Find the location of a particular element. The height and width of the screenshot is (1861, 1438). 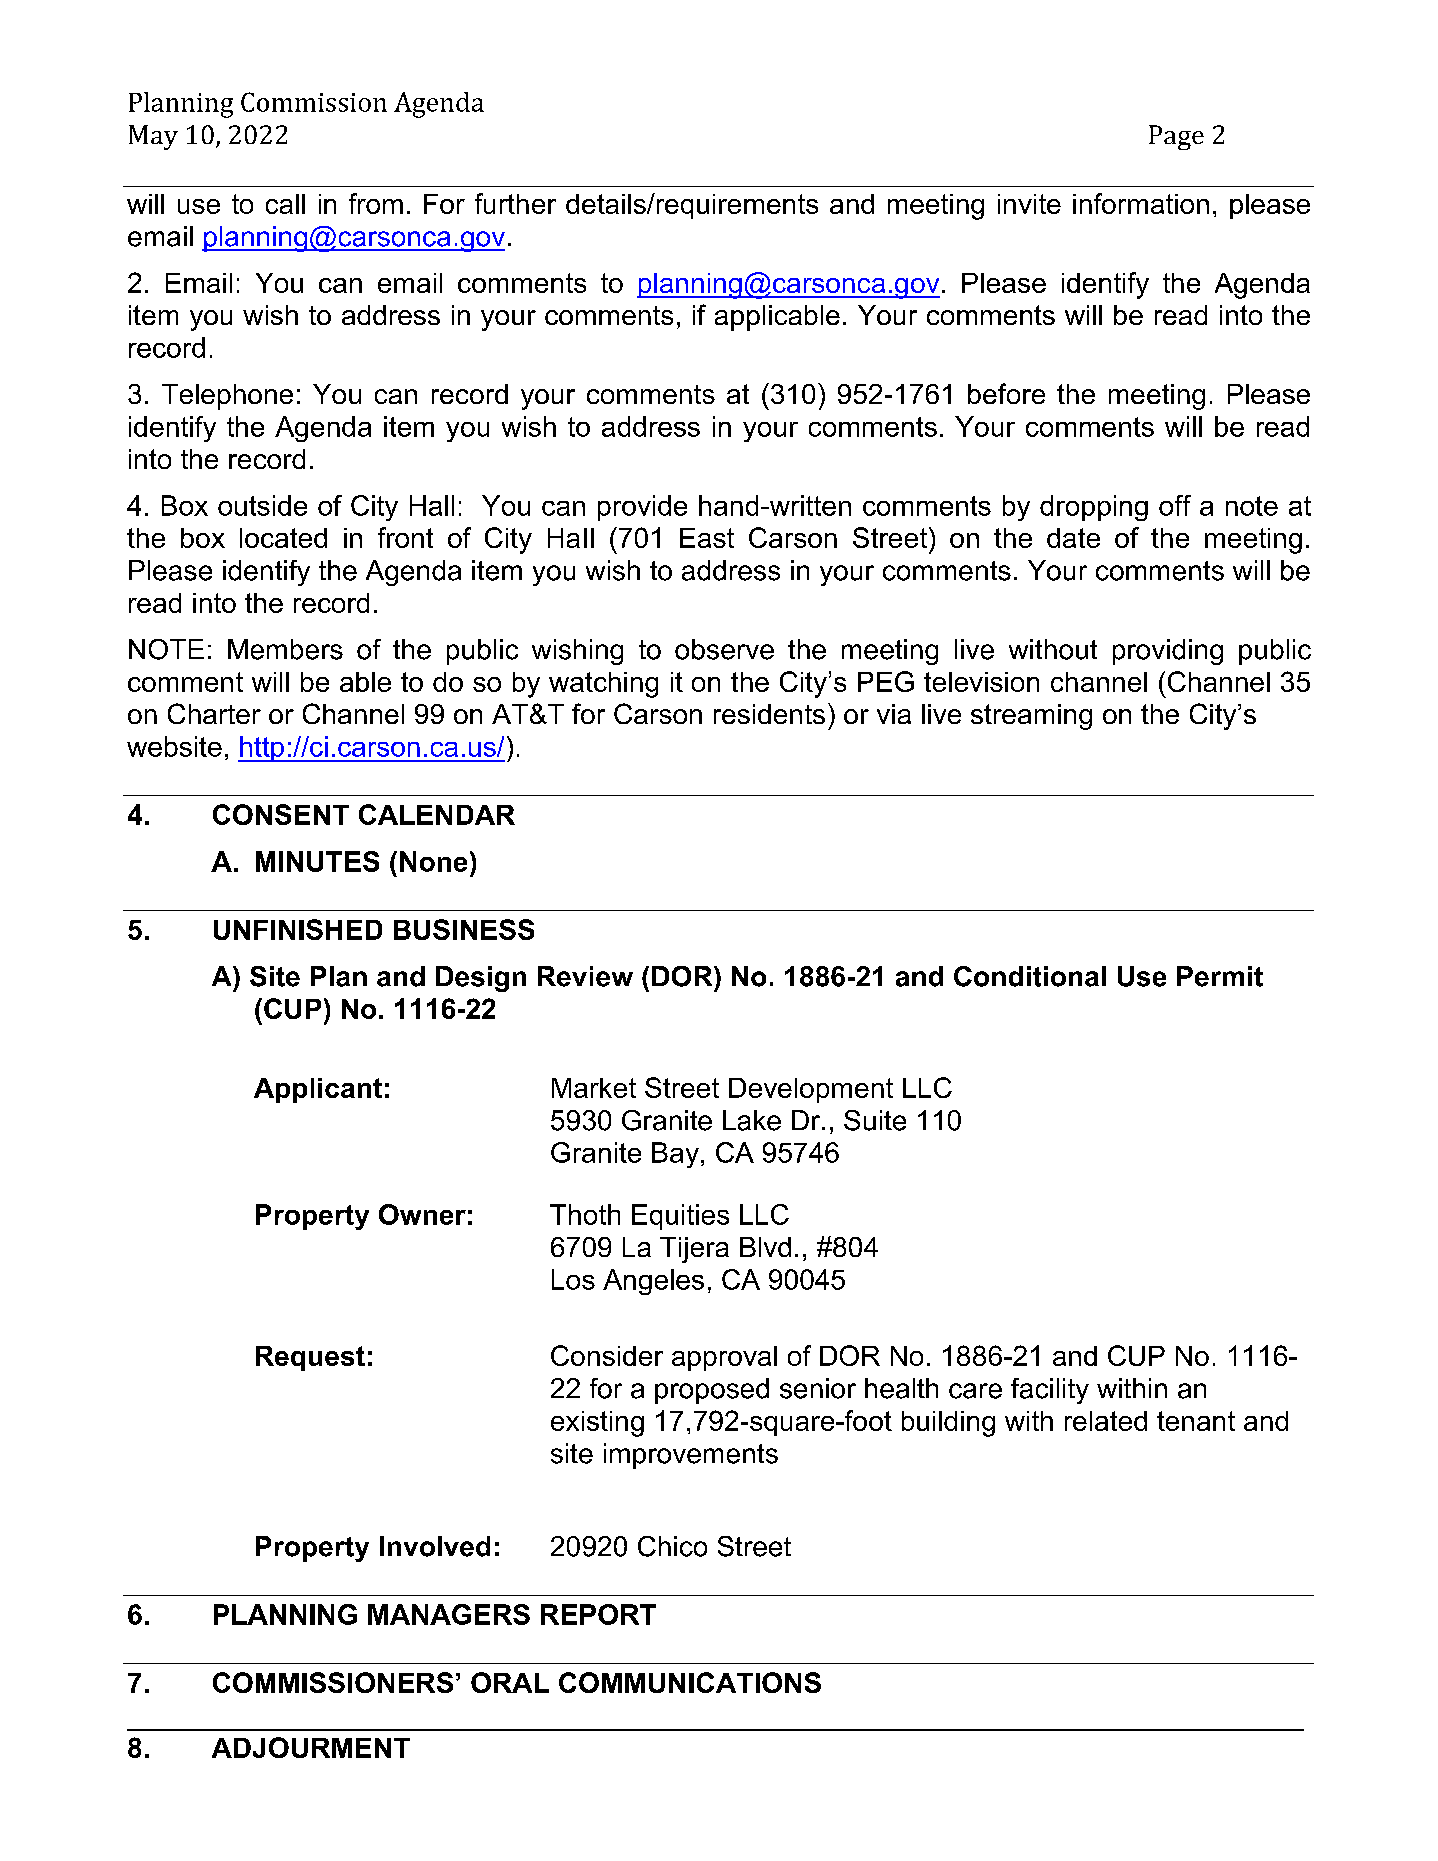

further is located at coordinates (515, 203).
